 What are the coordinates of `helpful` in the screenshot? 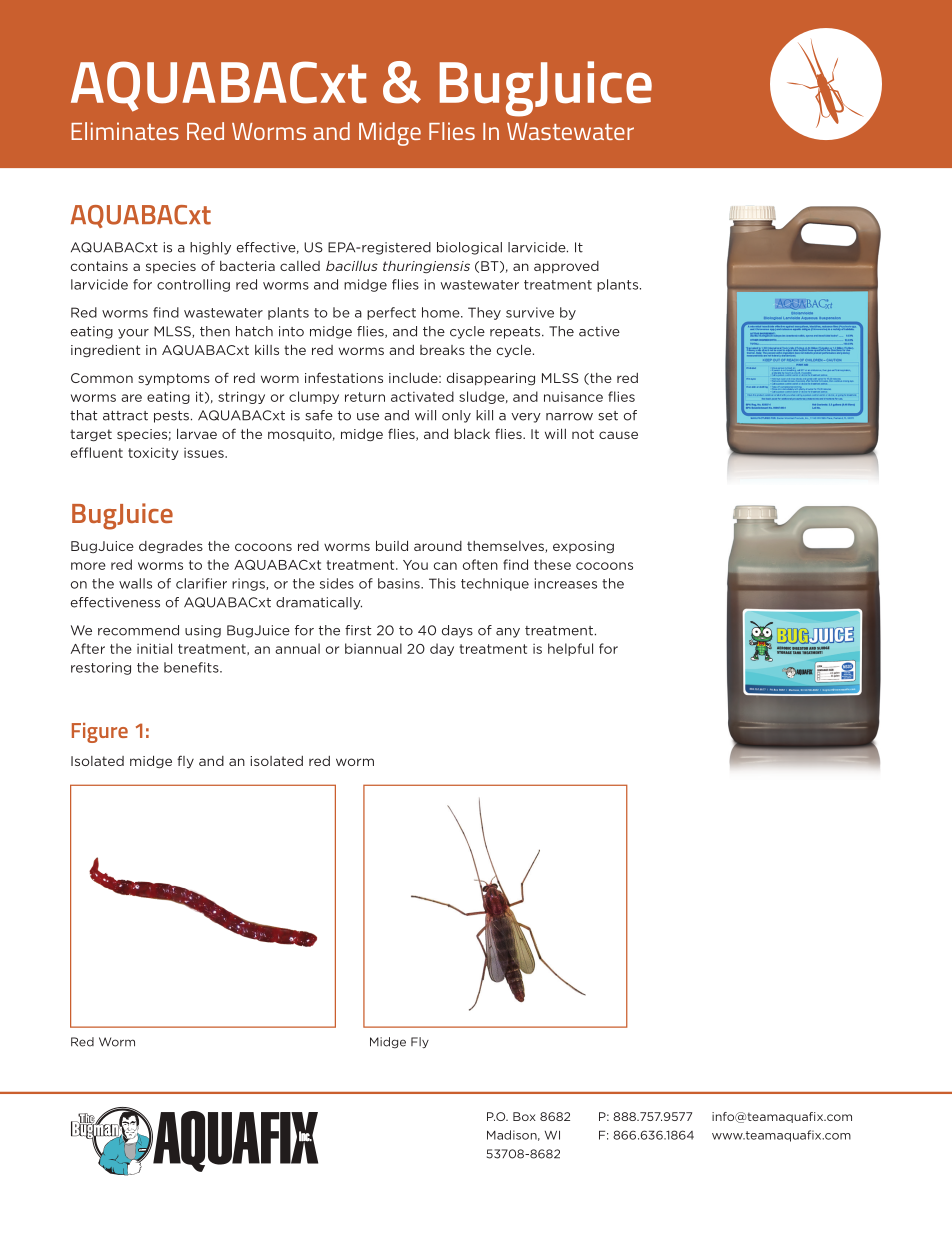 It's located at (570, 649).
